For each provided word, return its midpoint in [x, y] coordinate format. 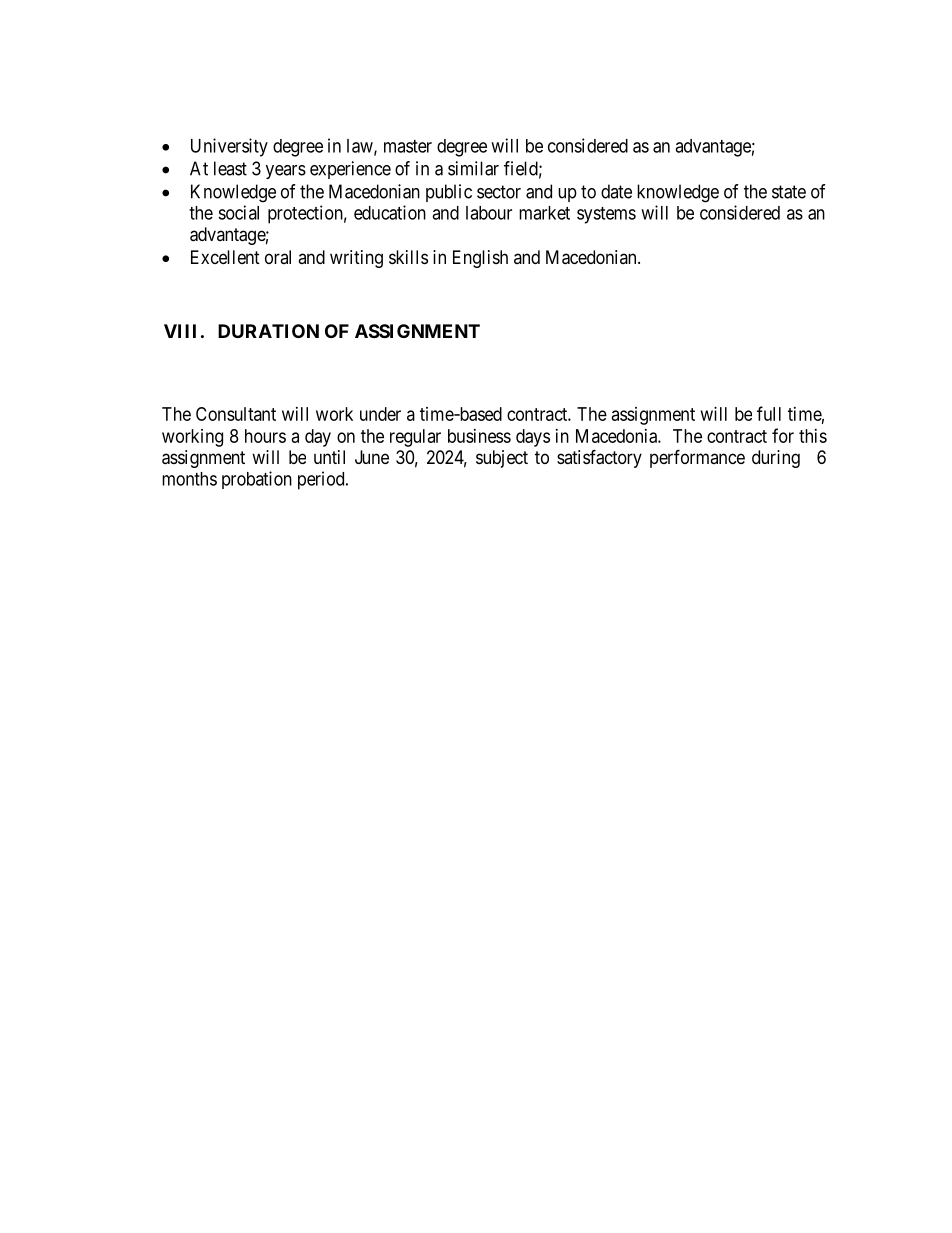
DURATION [268, 331]
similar [473, 168]
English [480, 259]
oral [278, 257]
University [229, 147]
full [769, 413]
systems [606, 215]
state [789, 192]
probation [257, 480]
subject [502, 459]
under [380, 414]
